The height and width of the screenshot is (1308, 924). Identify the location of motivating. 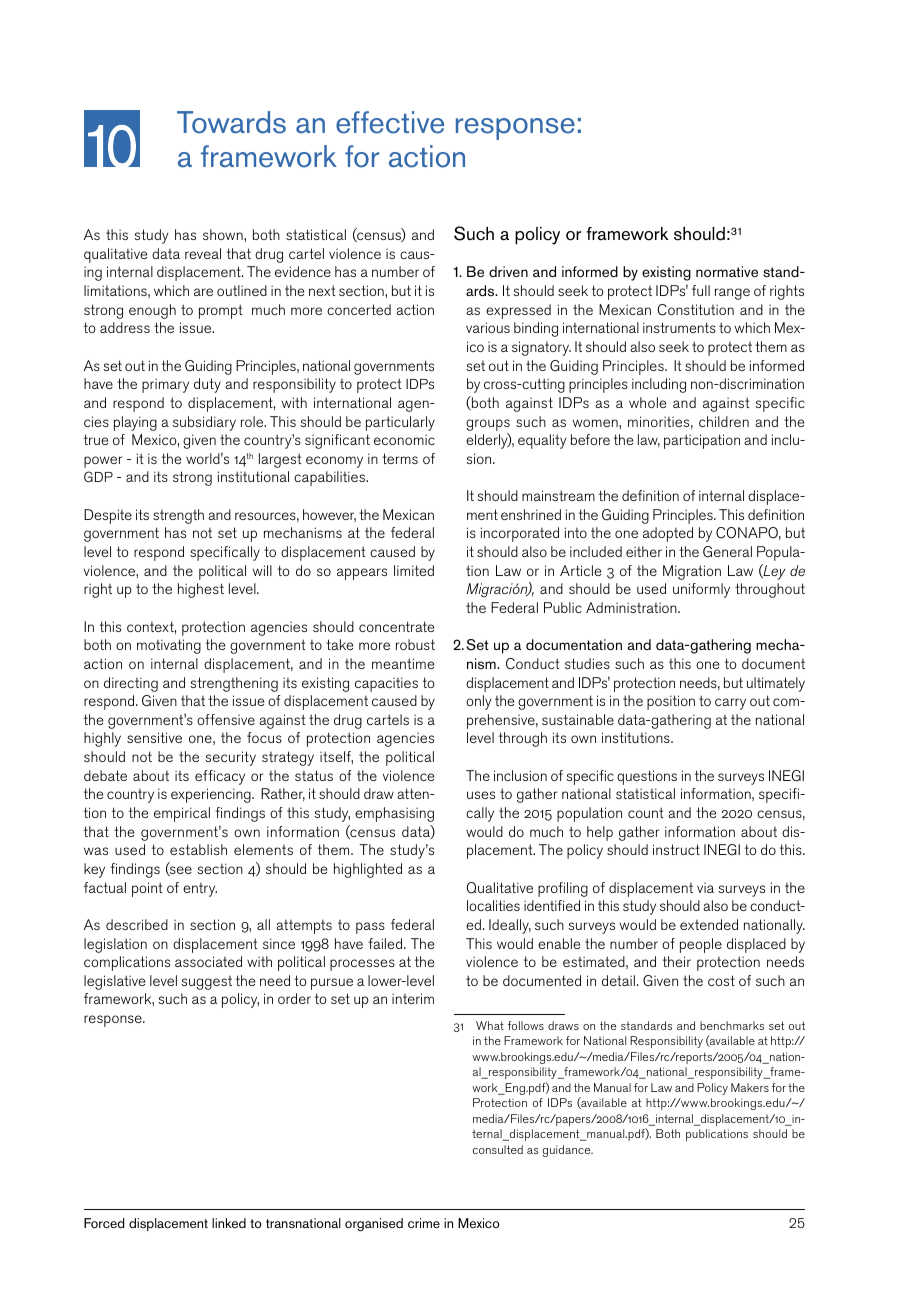
(169, 646).
